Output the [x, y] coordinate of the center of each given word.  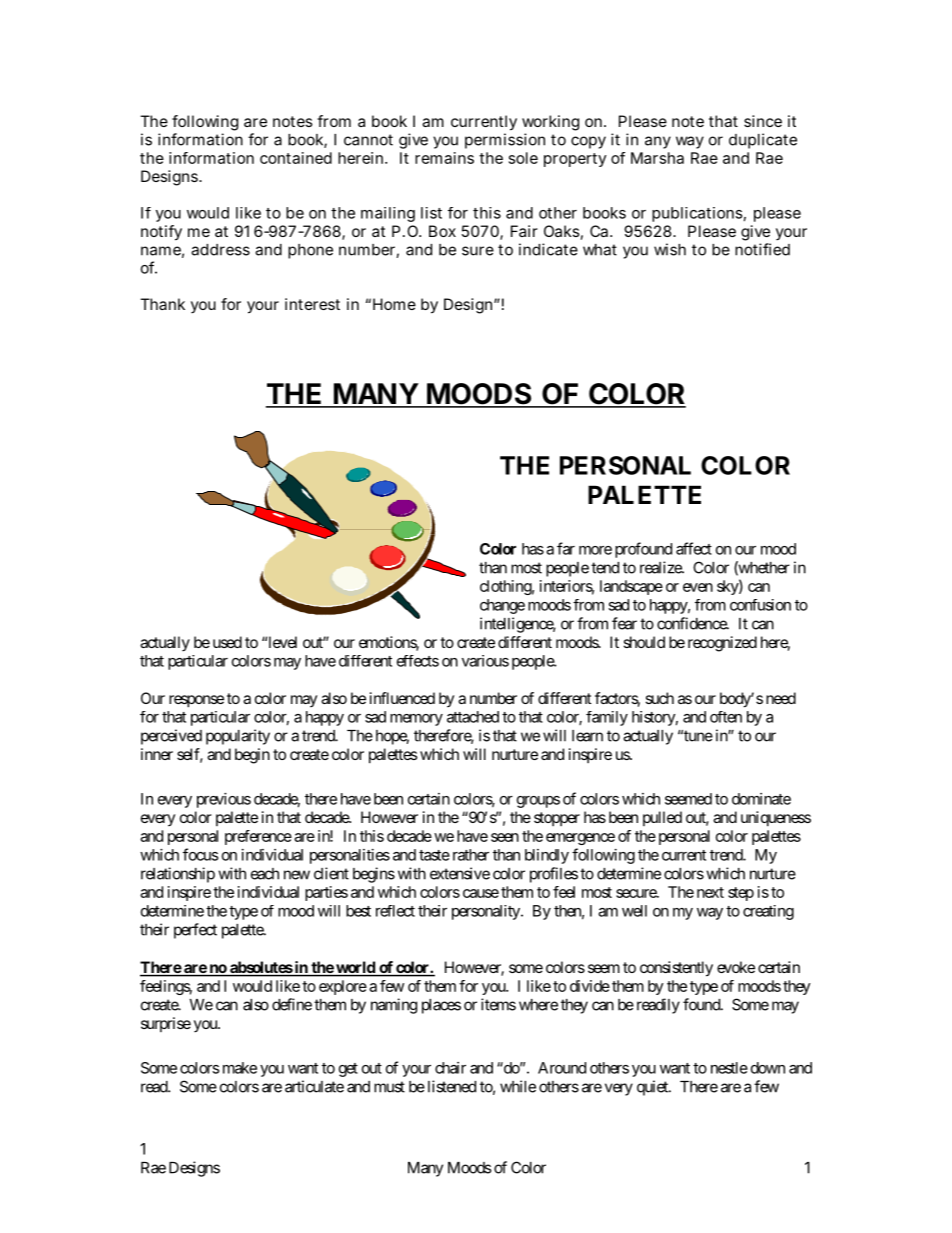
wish [670, 249]
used [227, 642]
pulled [662, 818]
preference [258, 837]
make [240, 1068]
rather [471, 855]
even [698, 587]
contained [296, 158]
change [502, 606]
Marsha [657, 158]
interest [312, 304]
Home [394, 304]
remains [444, 158]
